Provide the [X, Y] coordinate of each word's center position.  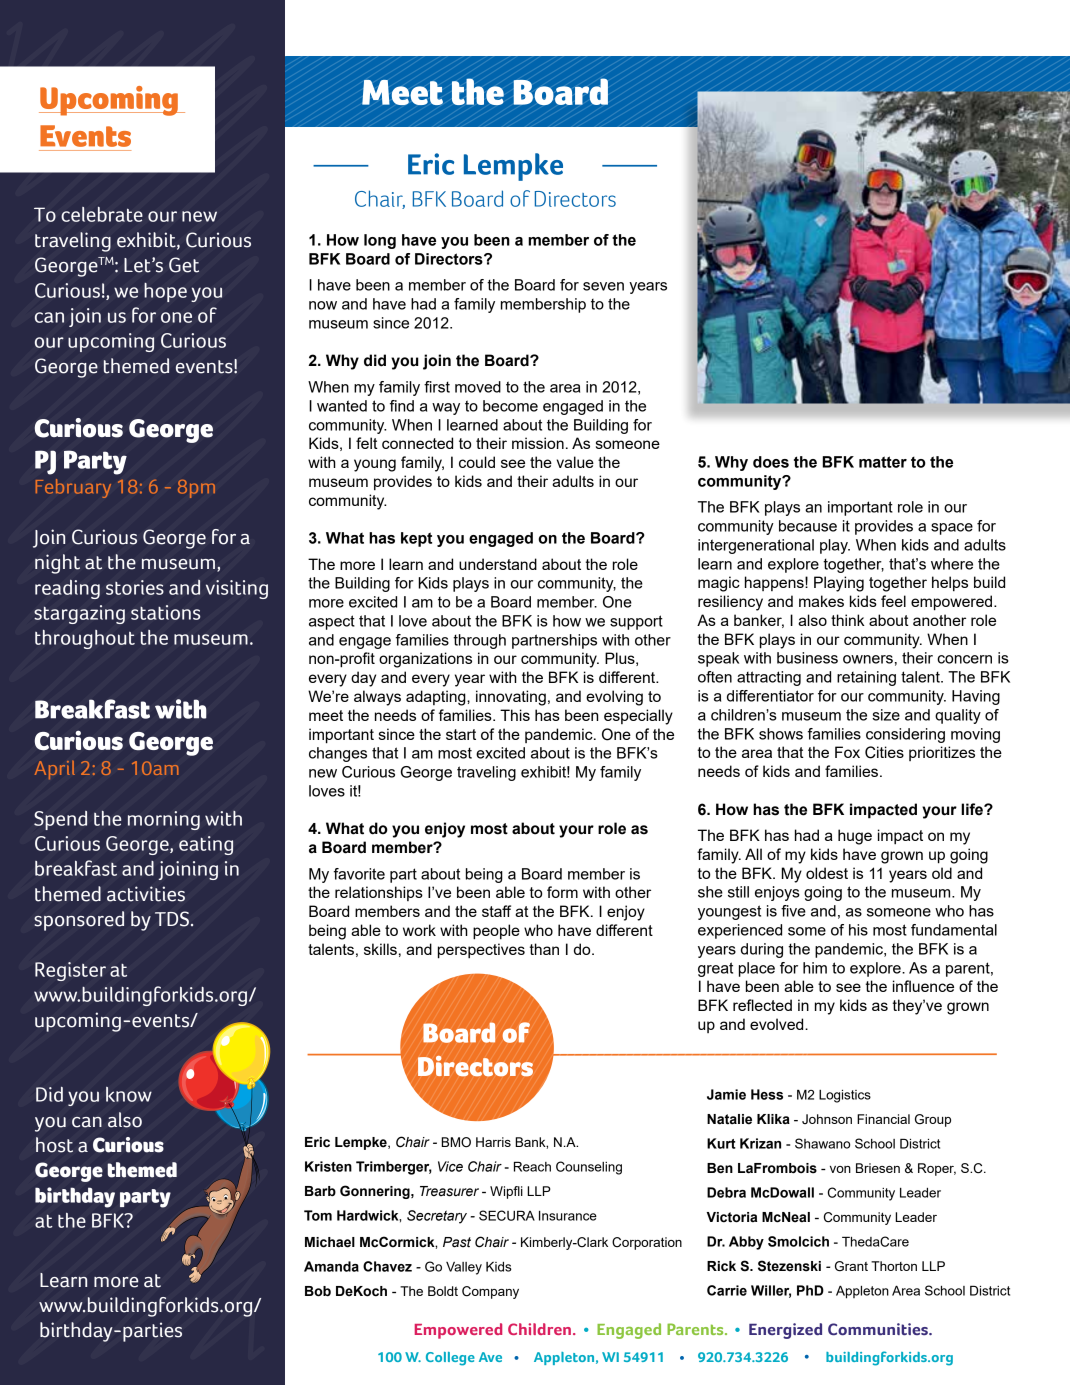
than [544, 949]
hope [165, 292]
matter [883, 462]
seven [603, 286]
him [815, 968]
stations [165, 612]
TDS [172, 919]
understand [498, 564]
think [848, 620]
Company [490, 1292]
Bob [318, 1291]
